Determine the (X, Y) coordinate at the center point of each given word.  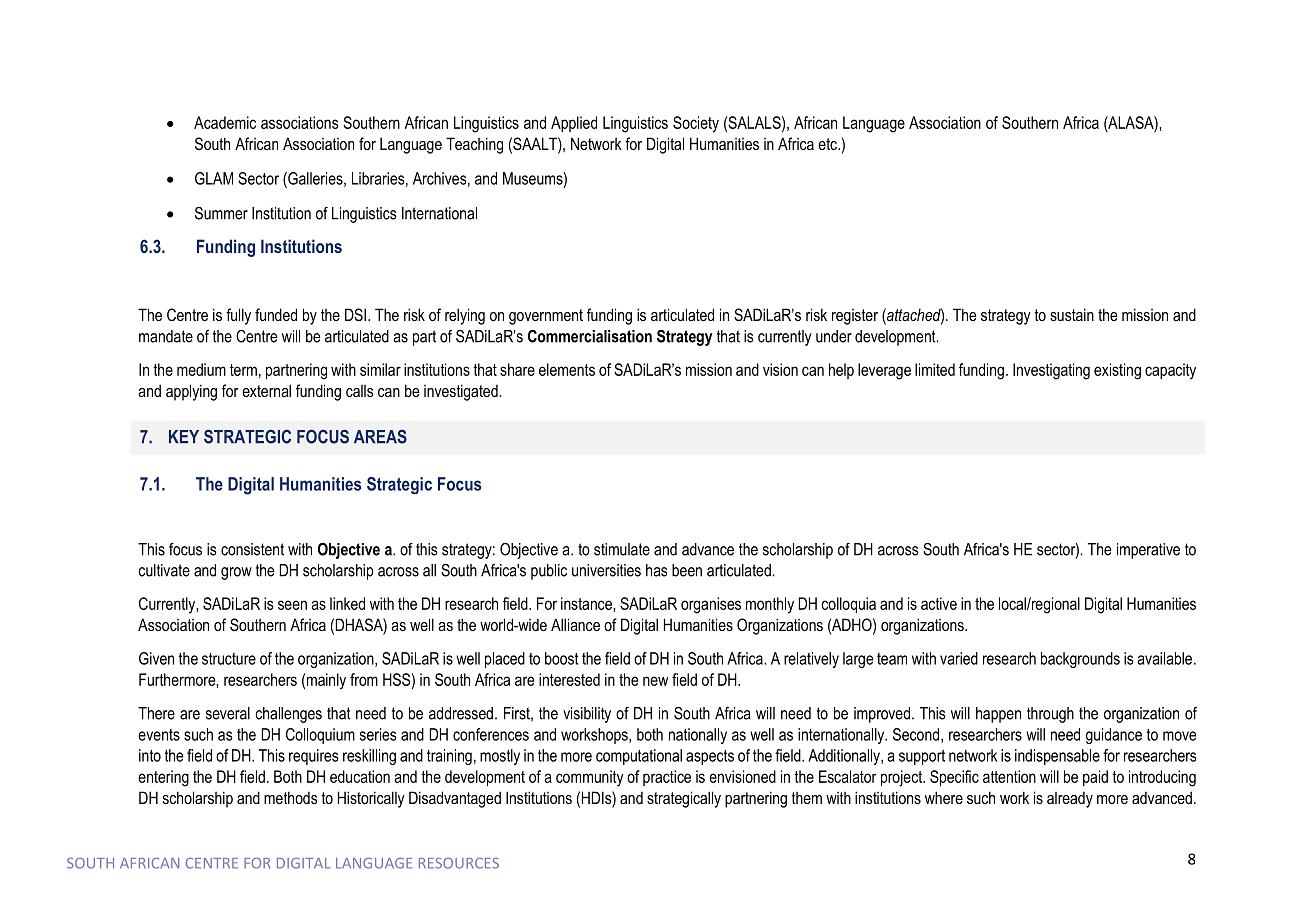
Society (696, 124)
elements (567, 369)
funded (276, 314)
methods (291, 797)
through (1050, 715)
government (546, 317)
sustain (1072, 314)
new (655, 681)
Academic (225, 122)
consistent (252, 549)
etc (828, 144)
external (266, 390)
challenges (289, 715)
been (687, 570)
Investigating (1051, 371)
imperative (1148, 551)
